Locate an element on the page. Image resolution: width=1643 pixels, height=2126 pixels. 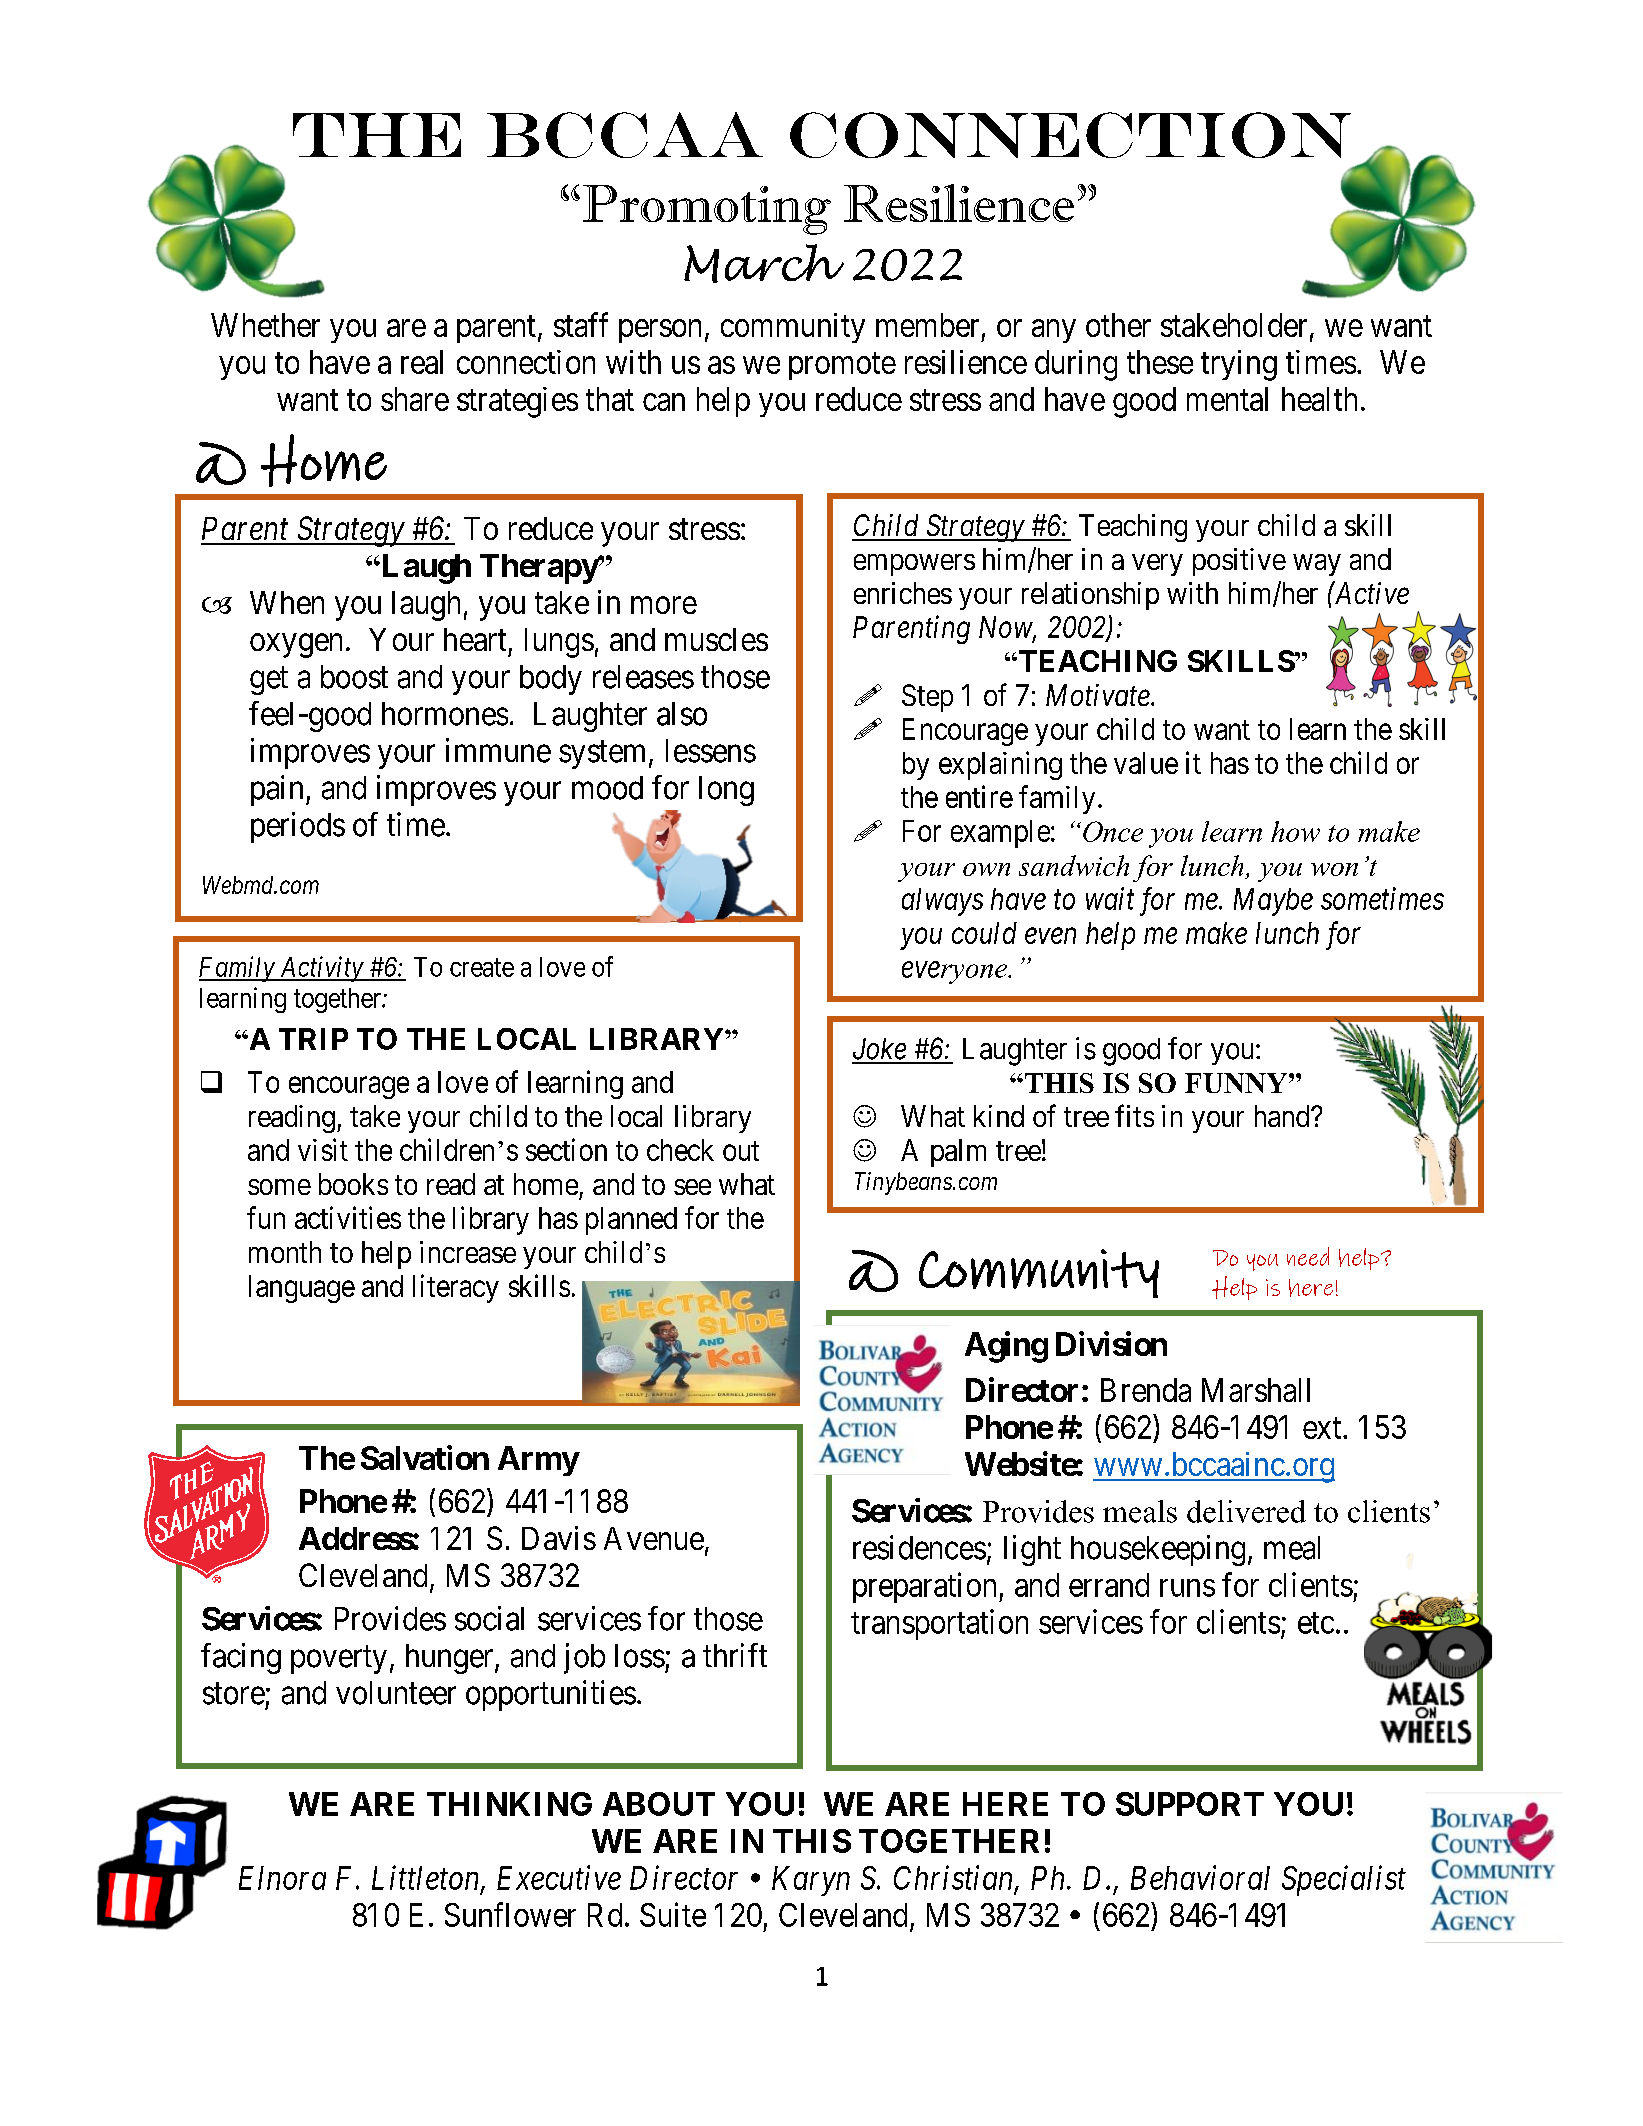
TRIP is located at coordinates (313, 1039).
